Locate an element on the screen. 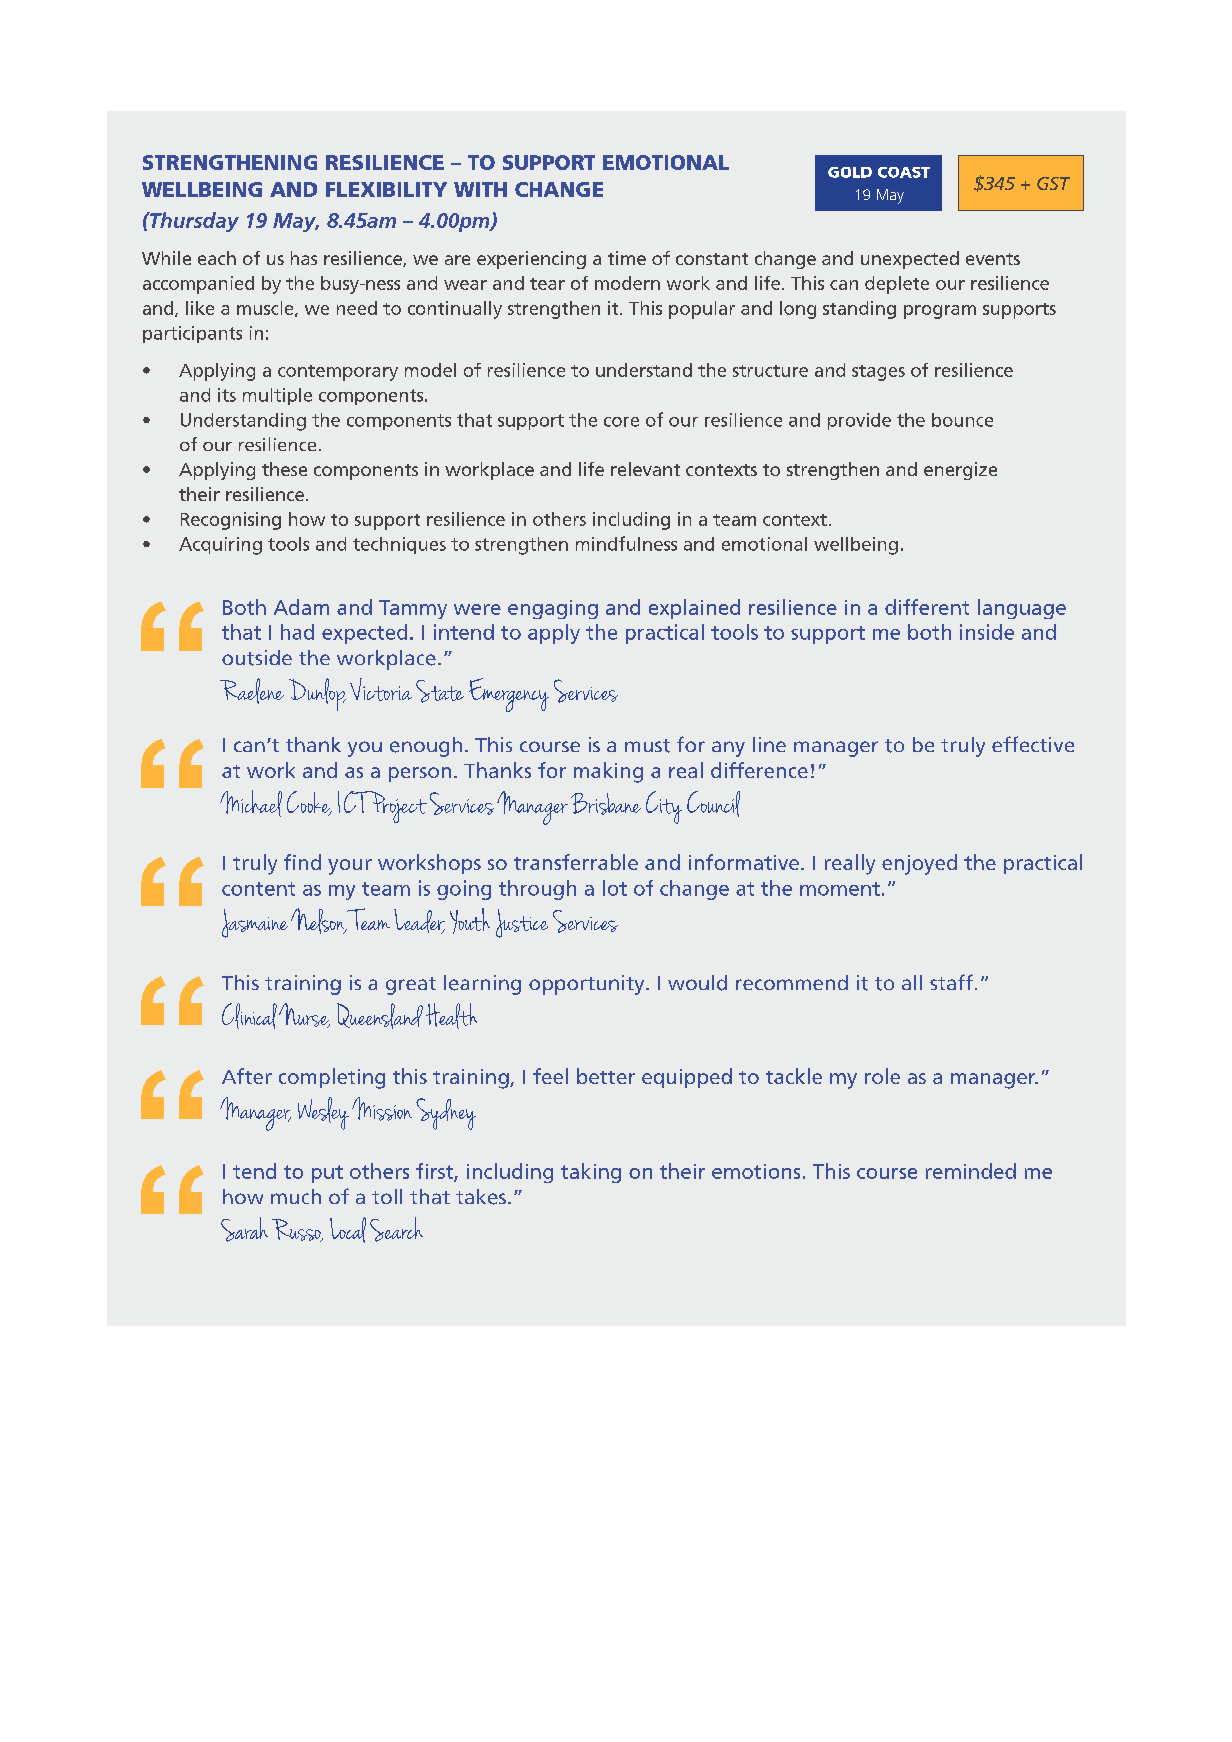 The height and width of the screenshot is (1742, 1232). Dunlop is located at coordinates (317, 694).
